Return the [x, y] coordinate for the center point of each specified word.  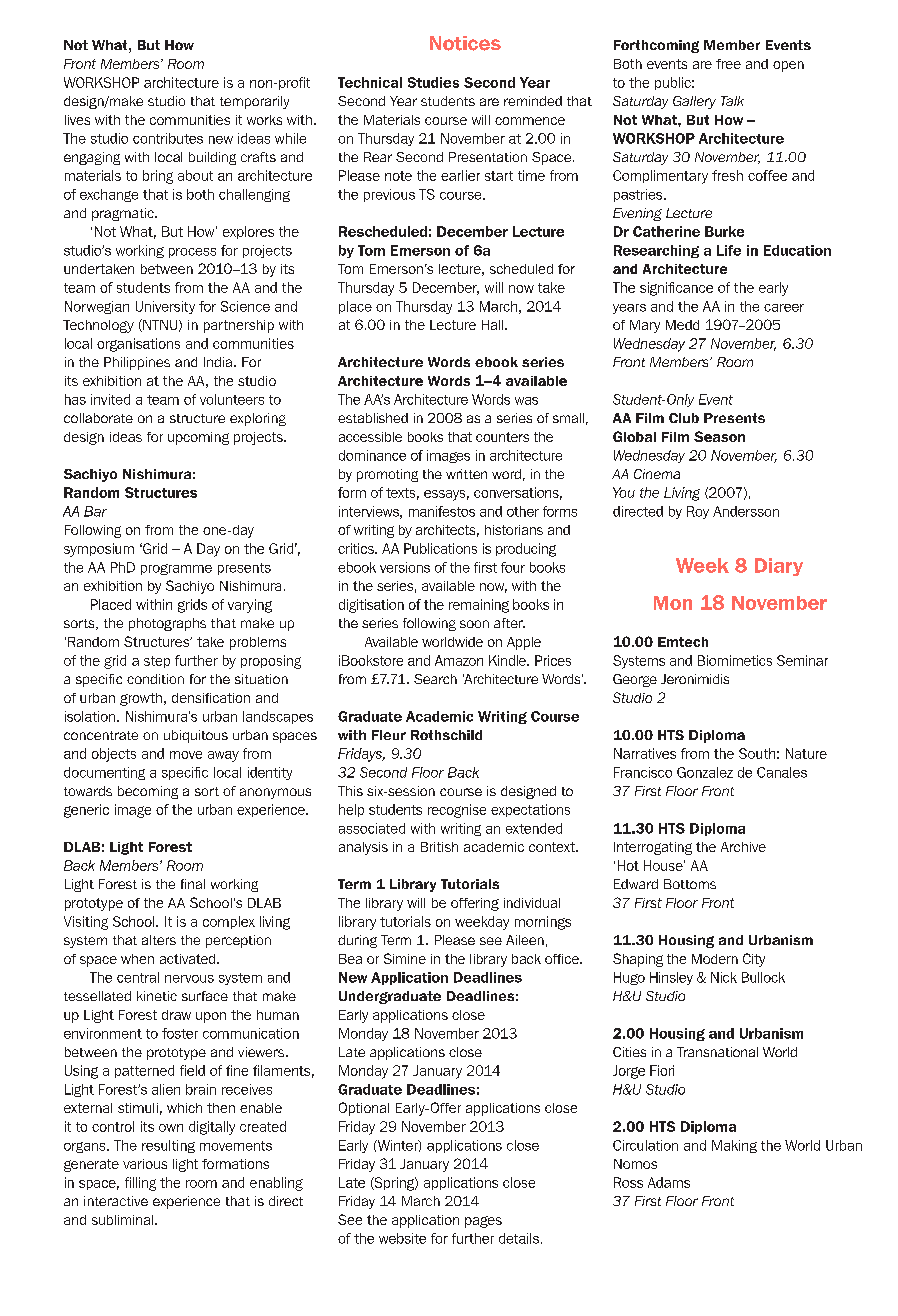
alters [159, 940]
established [373, 418]
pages [483, 1222]
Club [684, 418]
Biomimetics [735, 660]
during [357, 941]
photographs [167, 624]
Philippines [137, 363]
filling [140, 1184]
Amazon [459, 660]
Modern [715, 959]
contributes [168, 138]
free [728, 64]
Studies [433, 82]
